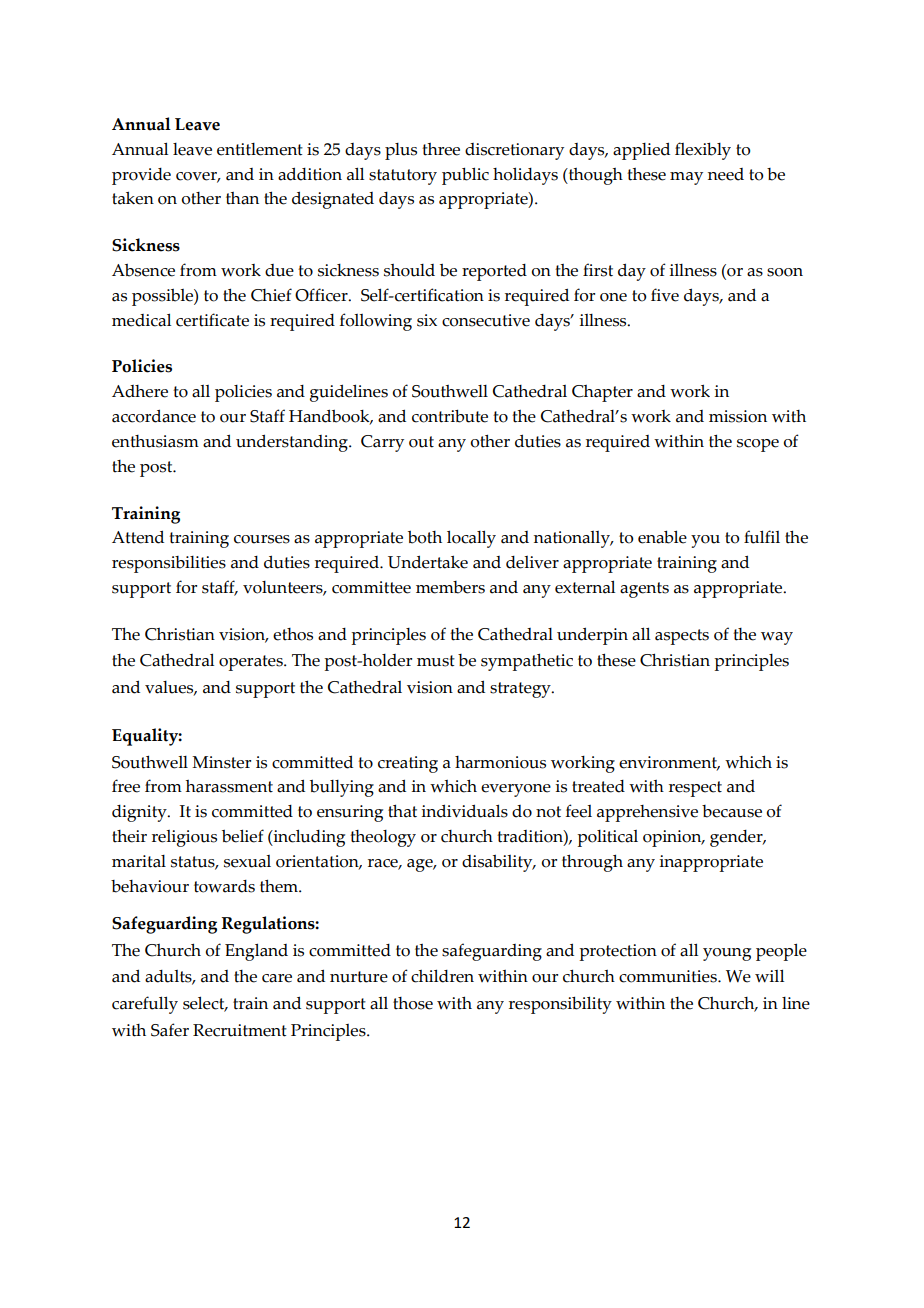  What do you see at coordinates (242, 198) in the screenshot?
I see `than` at bounding box center [242, 198].
